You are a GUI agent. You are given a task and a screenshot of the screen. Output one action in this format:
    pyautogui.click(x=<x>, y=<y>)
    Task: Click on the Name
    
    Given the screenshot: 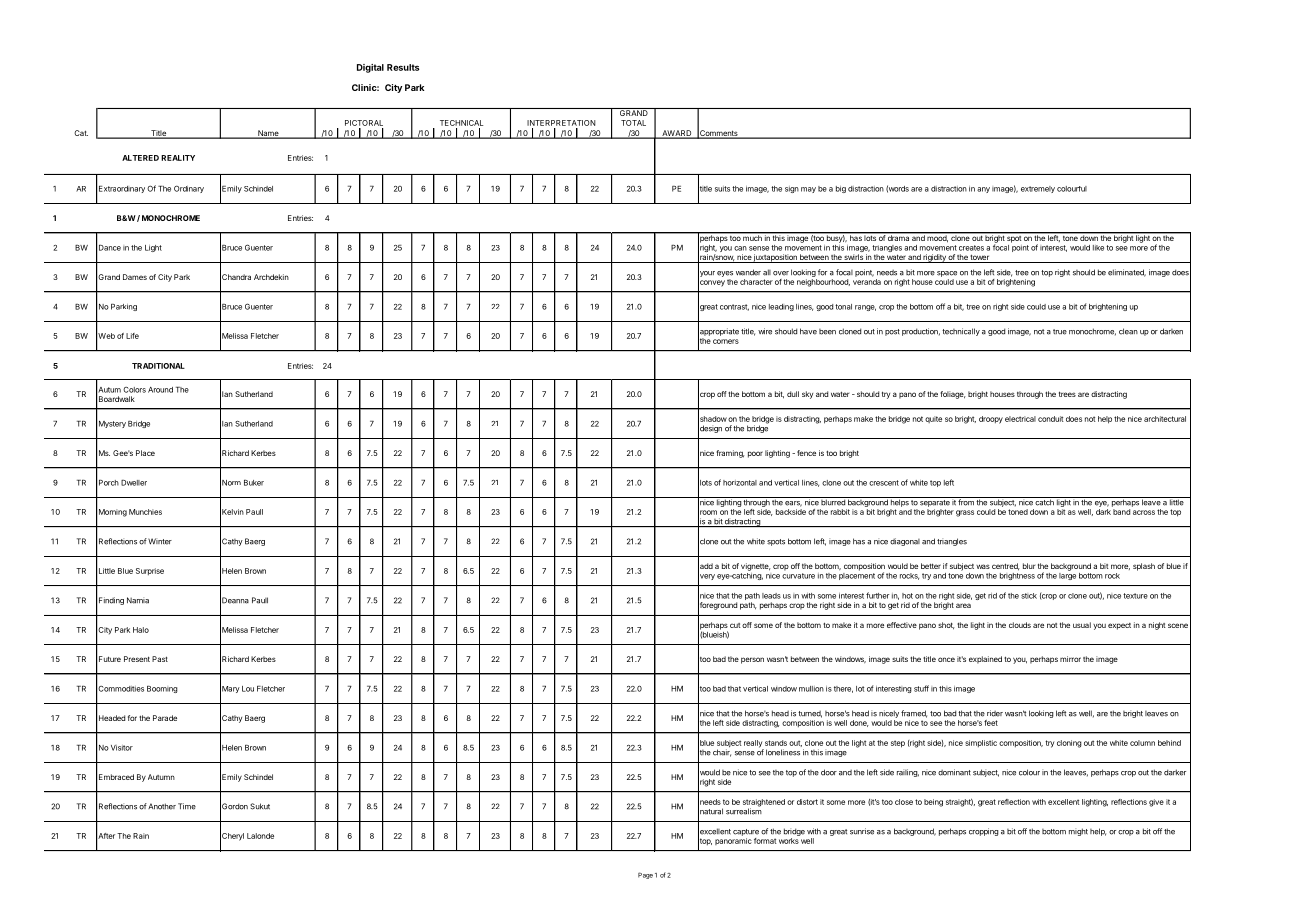 What is the action you would take?
    pyautogui.click(x=268, y=134)
